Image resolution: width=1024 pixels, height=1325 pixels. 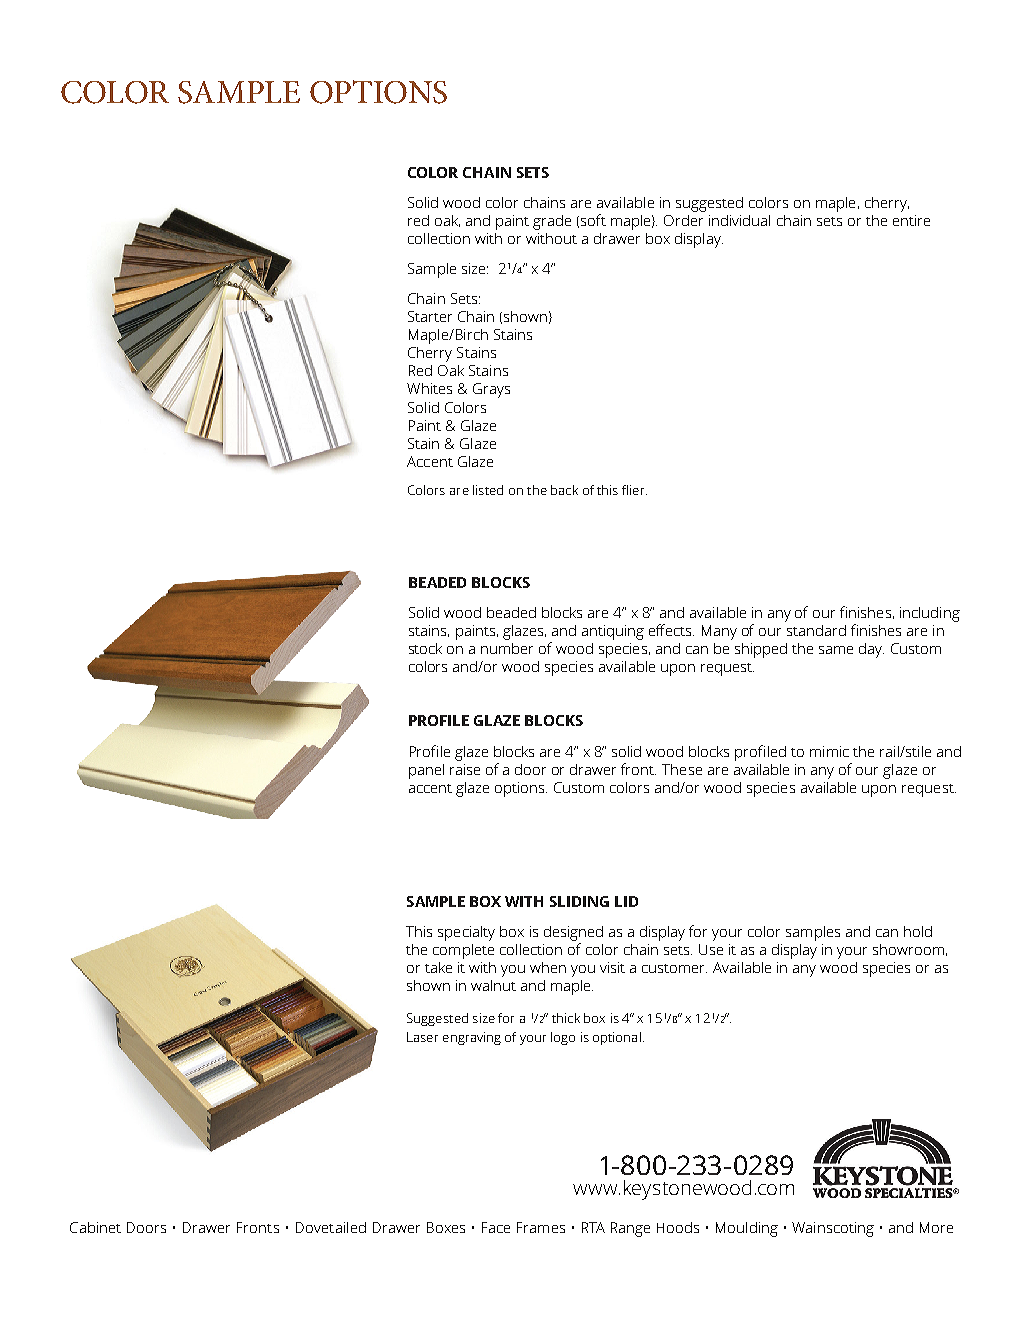 I want to click on flier, so click(x=634, y=490).
